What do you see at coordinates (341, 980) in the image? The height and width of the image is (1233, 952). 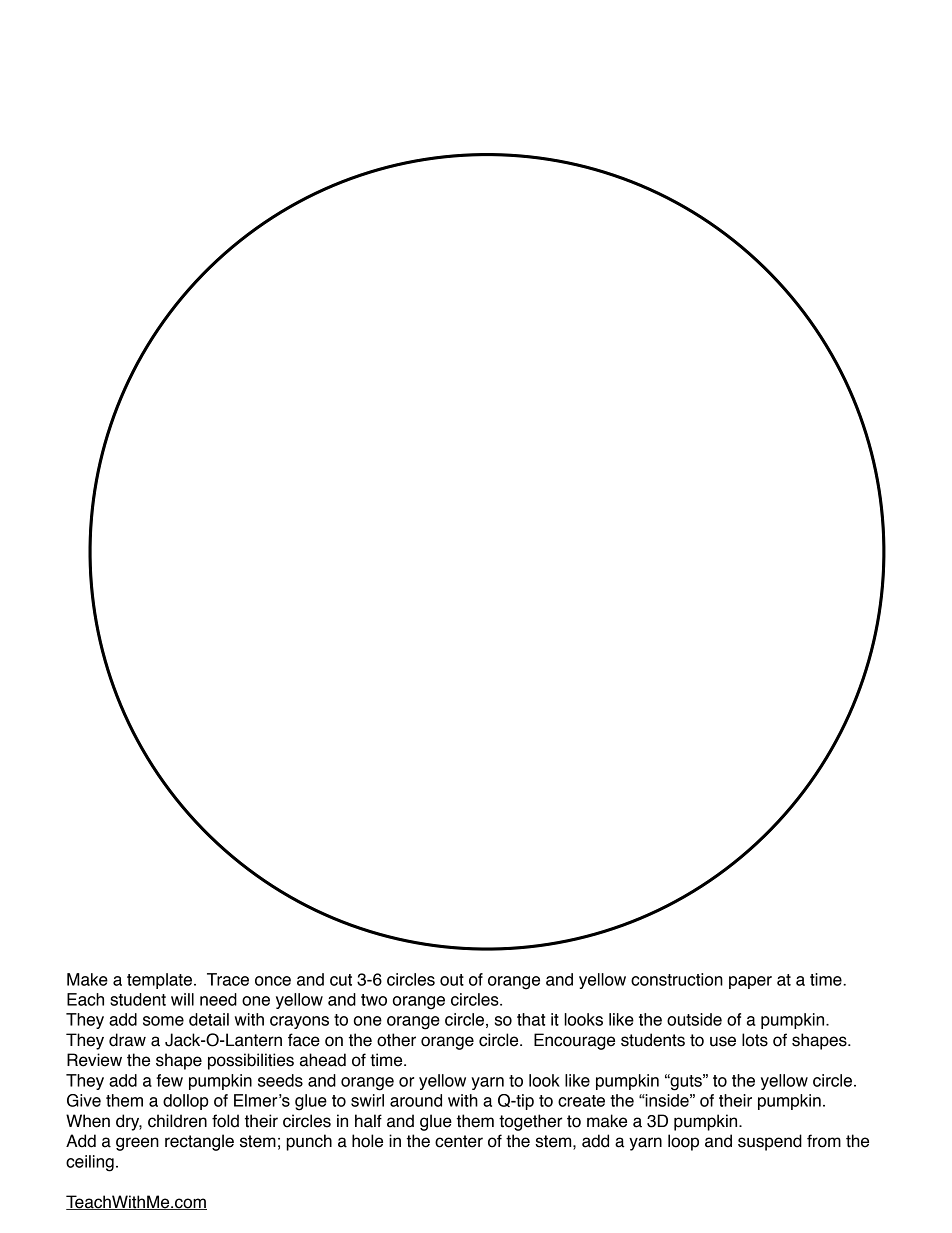 I see `cut` at bounding box center [341, 980].
